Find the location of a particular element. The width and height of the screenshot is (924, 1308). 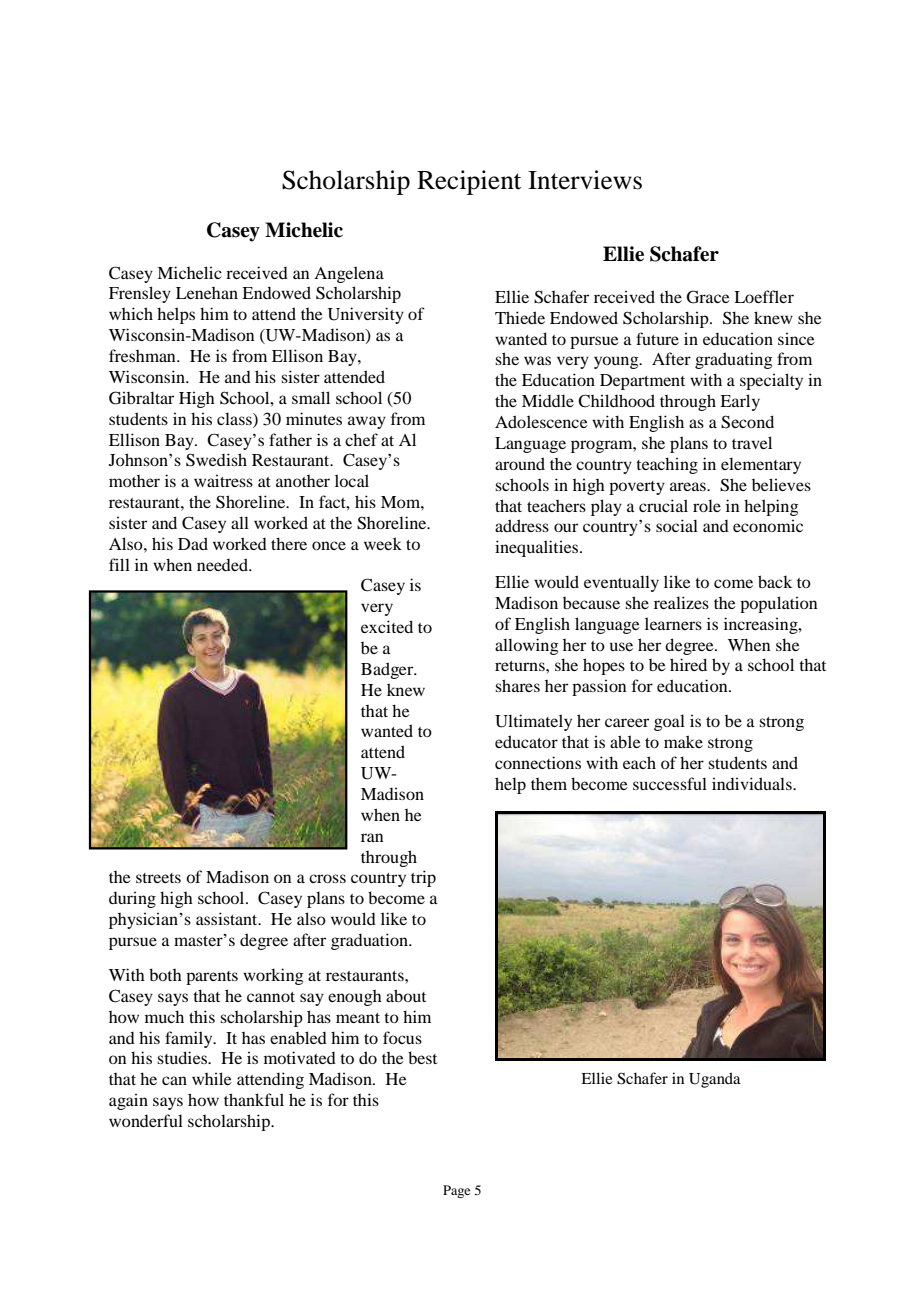

Recipient is located at coordinates (469, 182).
